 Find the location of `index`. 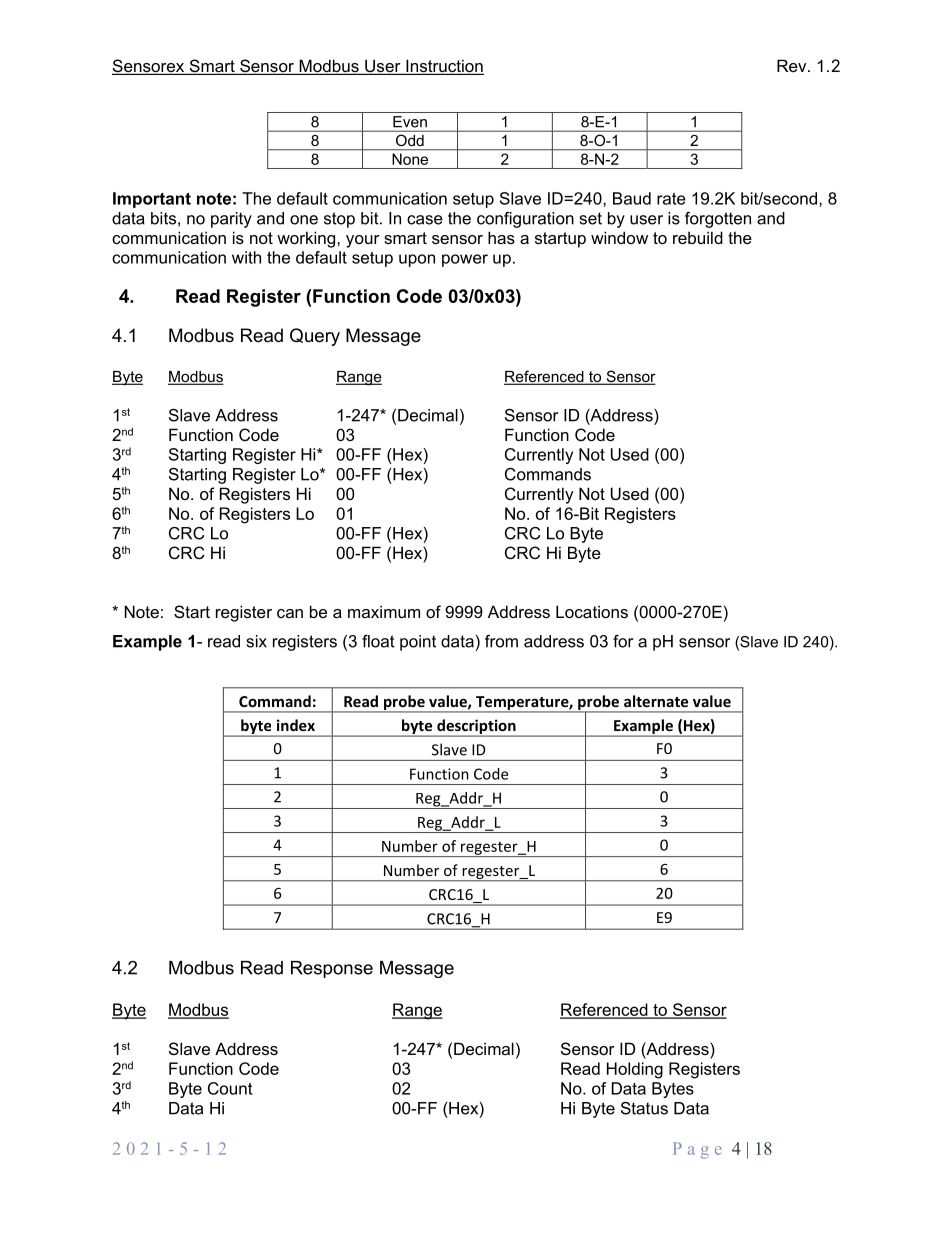

index is located at coordinates (296, 725).
